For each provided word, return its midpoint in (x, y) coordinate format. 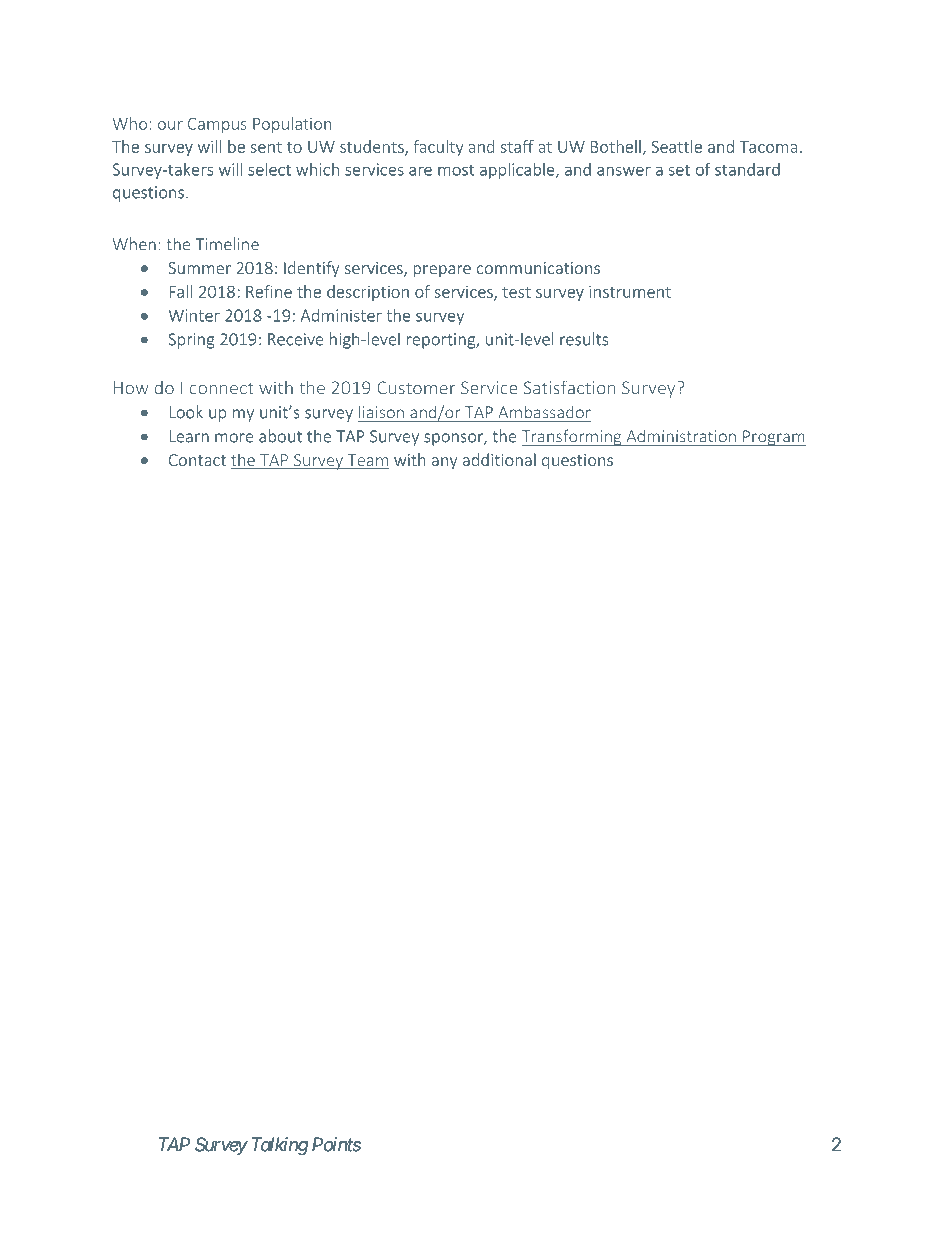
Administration (681, 436)
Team (367, 461)
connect (222, 389)
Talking (280, 1146)
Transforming (573, 437)
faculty (438, 148)
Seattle (676, 146)
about (280, 436)
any (444, 463)
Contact (197, 460)
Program (773, 438)
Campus (217, 125)
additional (499, 459)
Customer (416, 388)
